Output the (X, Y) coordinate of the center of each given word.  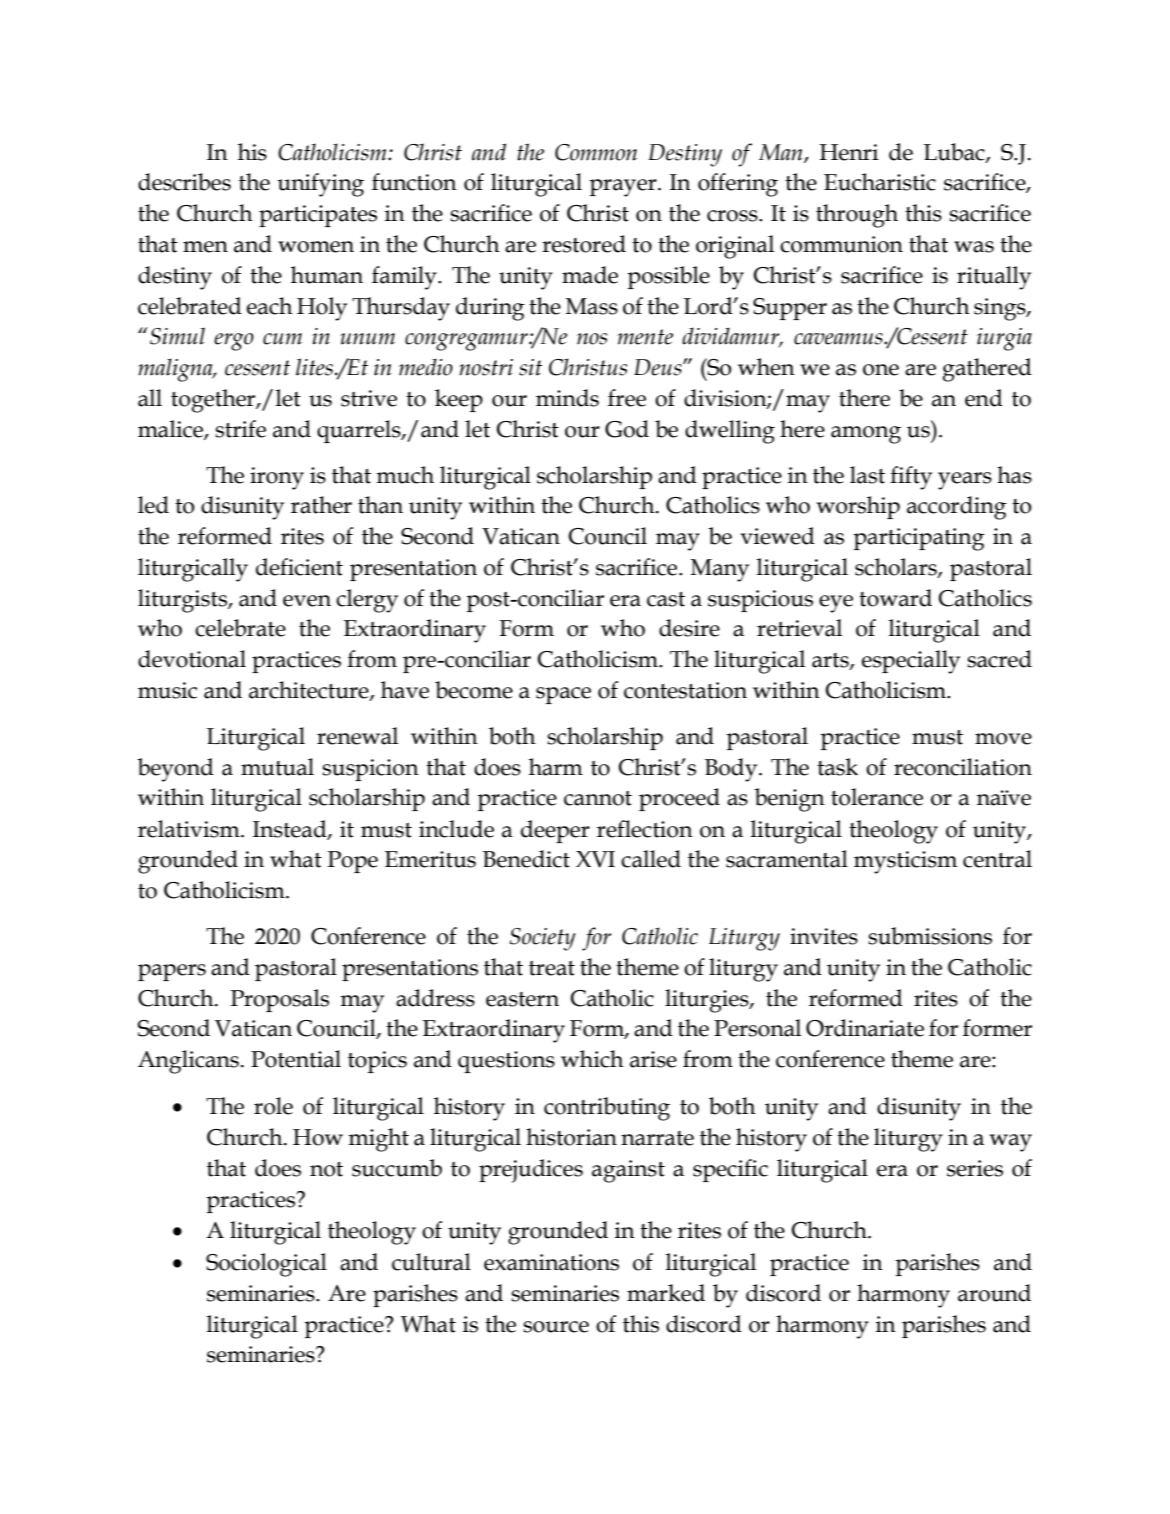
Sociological (266, 1265)
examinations (551, 1262)
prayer (624, 188)
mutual (277, 767)
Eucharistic (880, 182)
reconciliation (963, 767)
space (563, 695)
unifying (320, 185)
